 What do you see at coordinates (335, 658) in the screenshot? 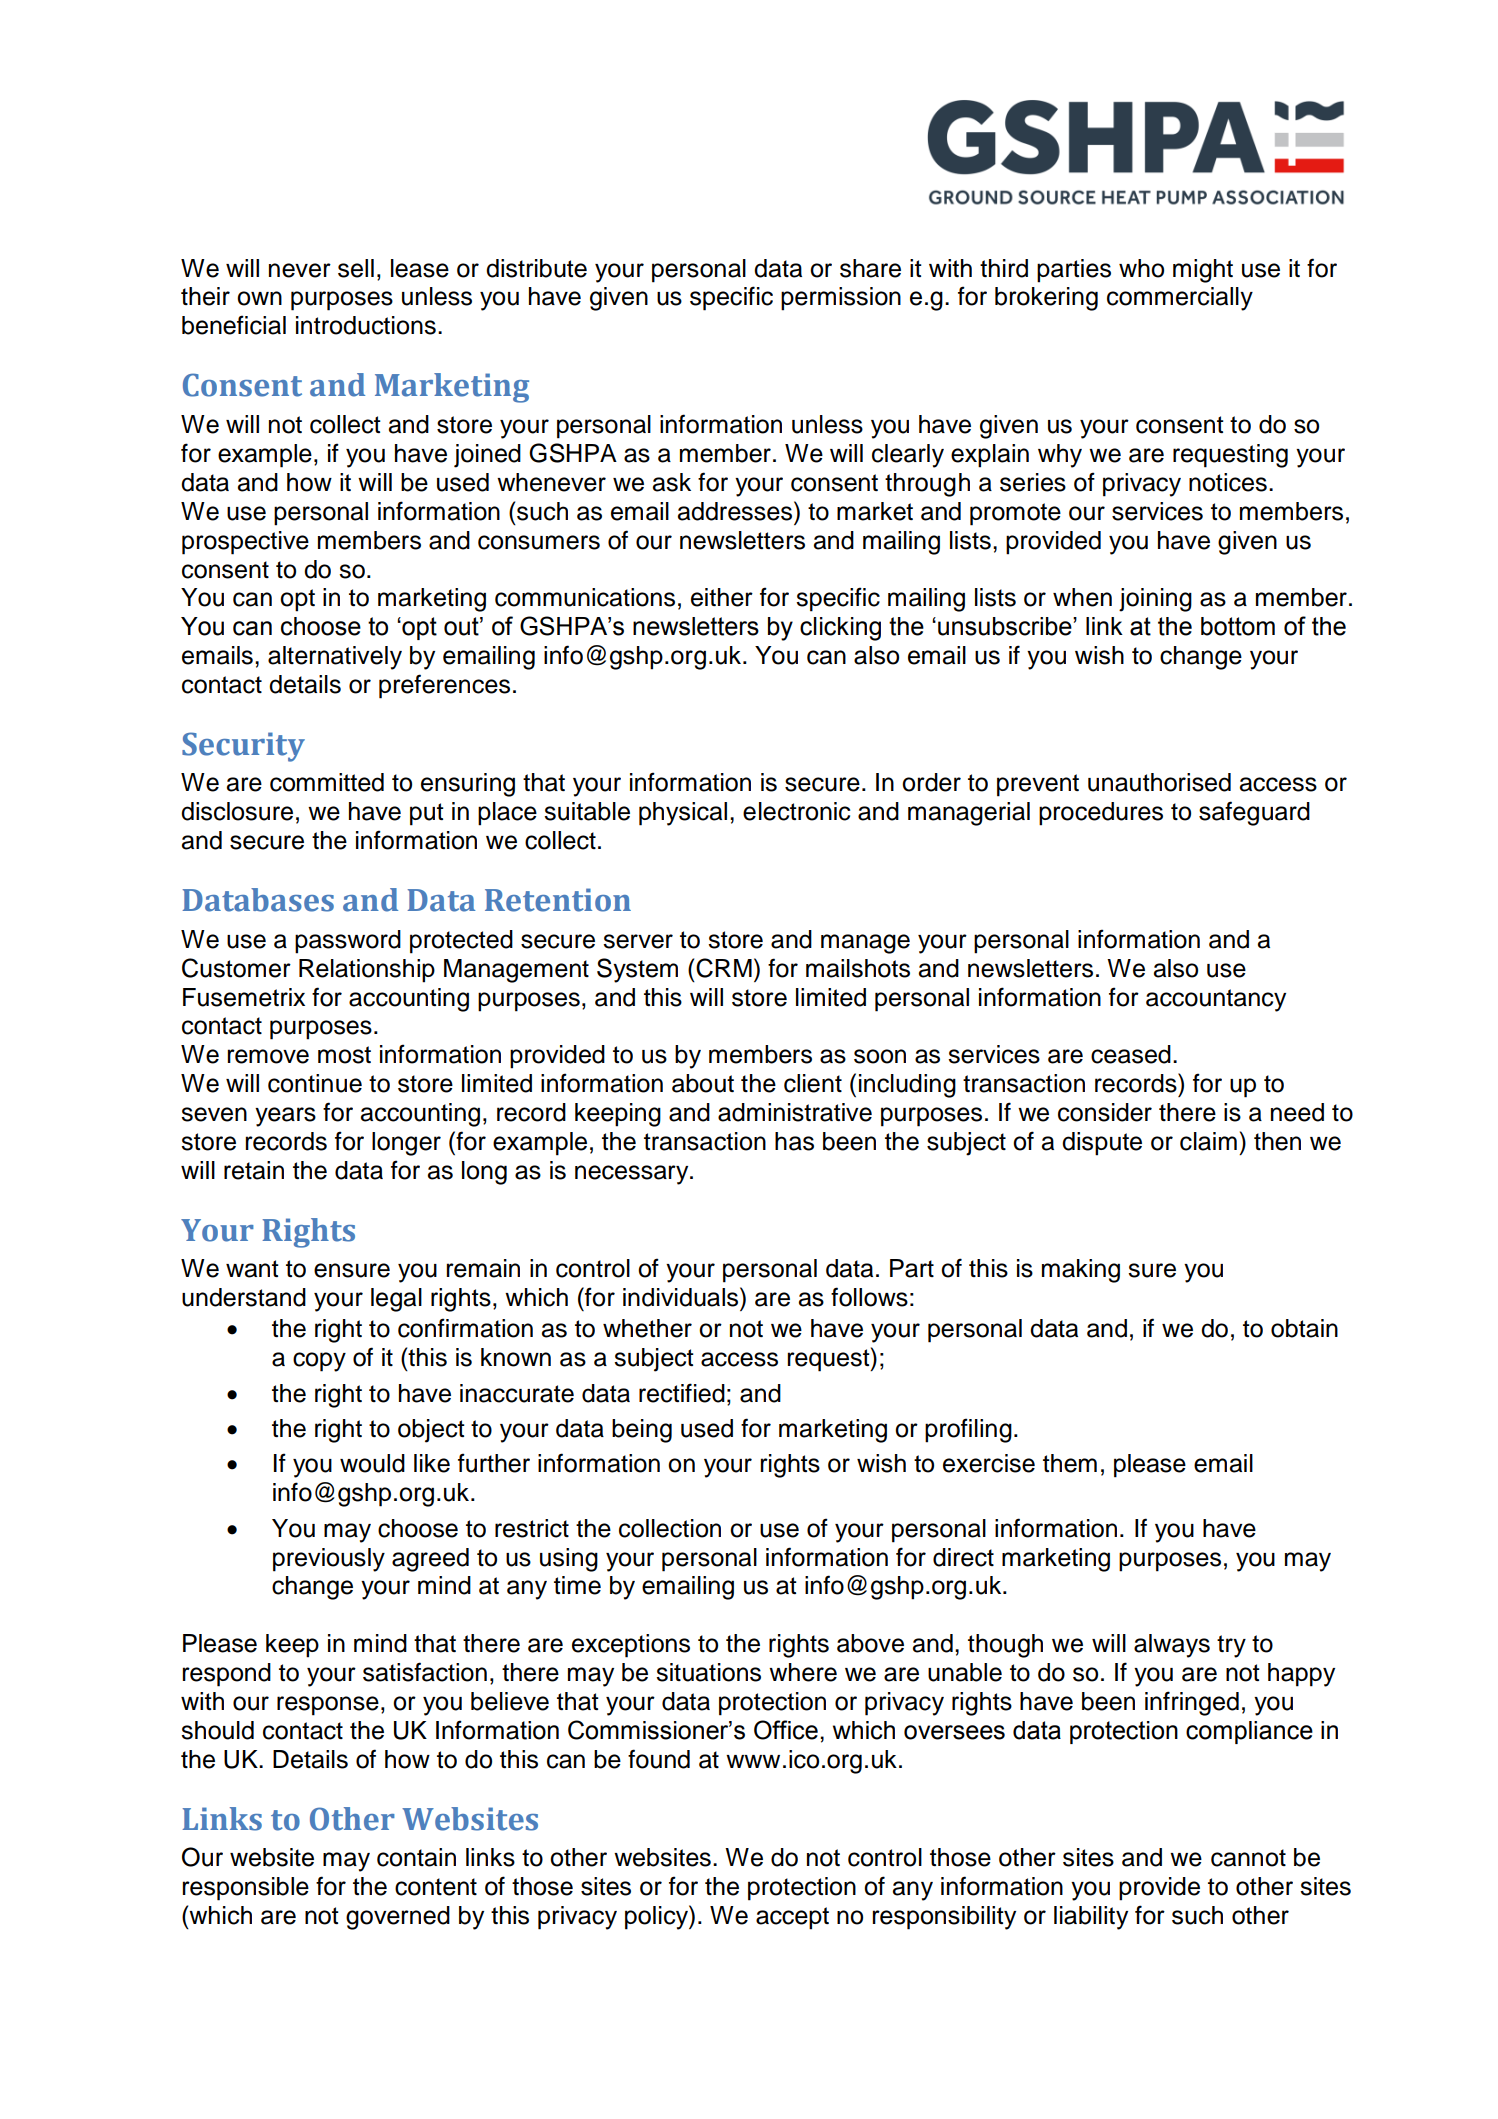
I see `alternatively` at bounding box center [335, 658].
